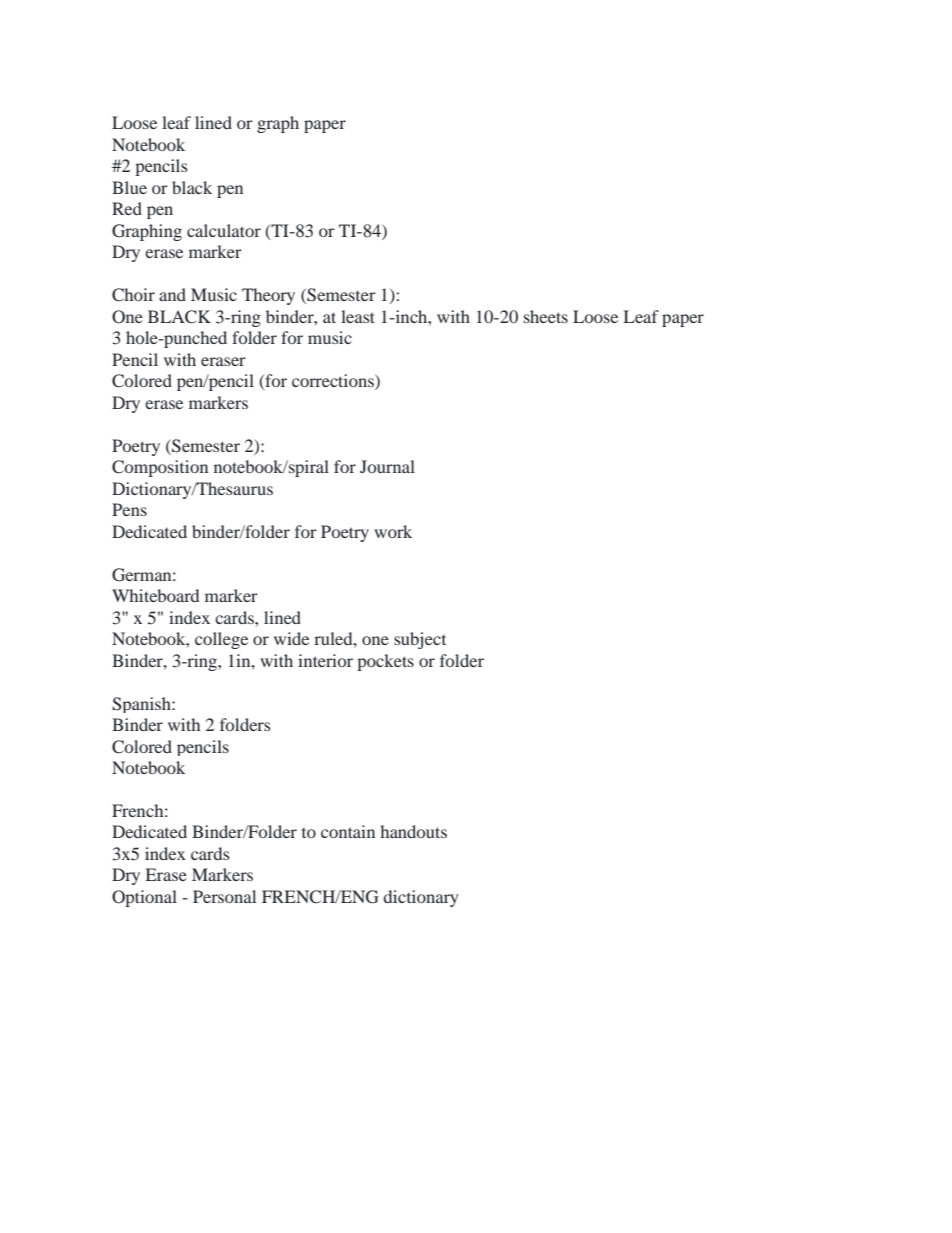 The height and width of the document is (1233, 952). What do you see at coordinates (420, 640) in the document?
I see `subject` at bounding box center [420, 640].
